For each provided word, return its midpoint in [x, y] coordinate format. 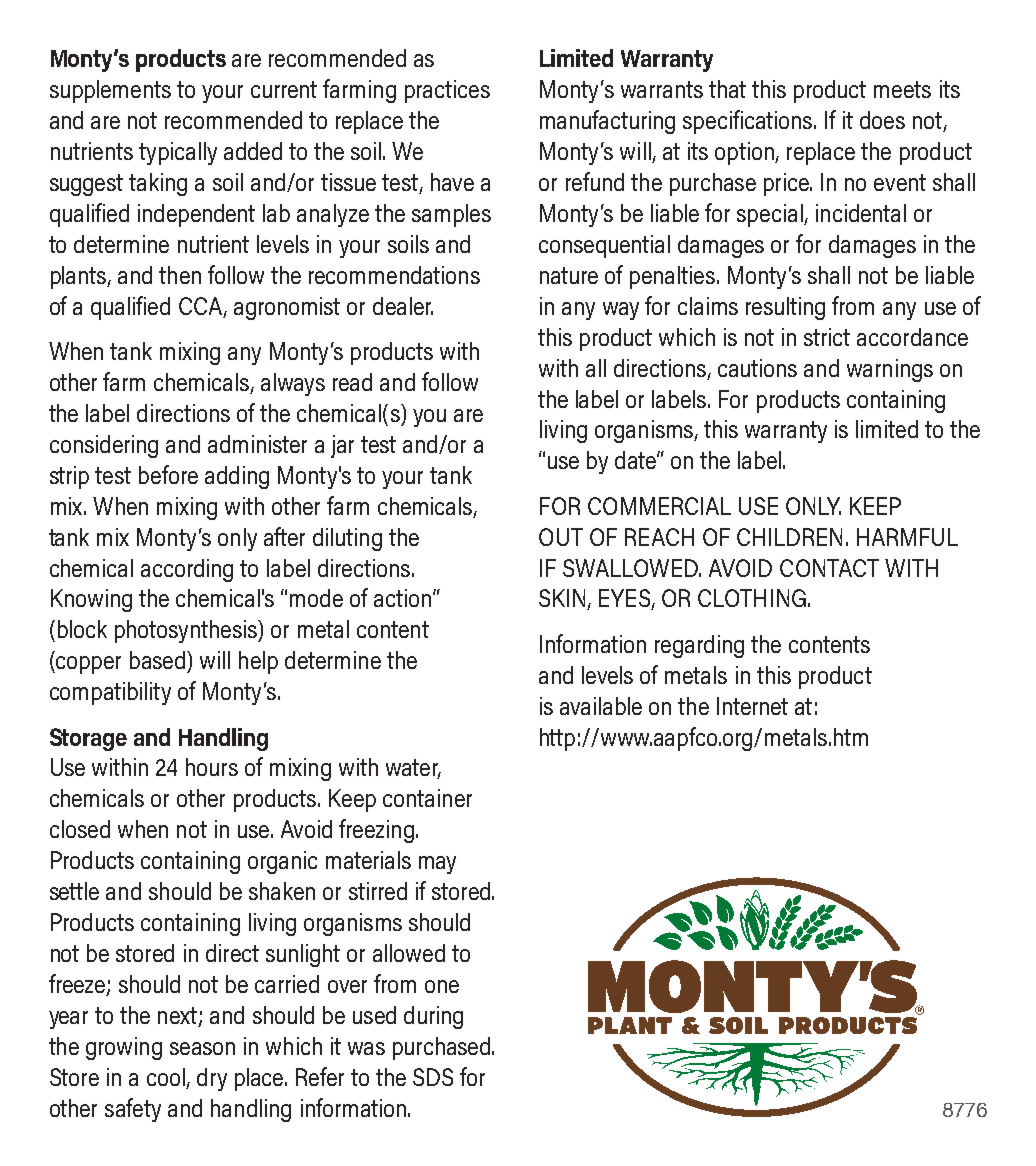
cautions [757, 368]
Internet [752, 706]
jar [342, 446]
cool [167, 1078]
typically [178, 153]
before [168, 474]
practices [447, 91]
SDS [433, 1077]
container [427, 798]
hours [212, 767]
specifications [749, 122]
